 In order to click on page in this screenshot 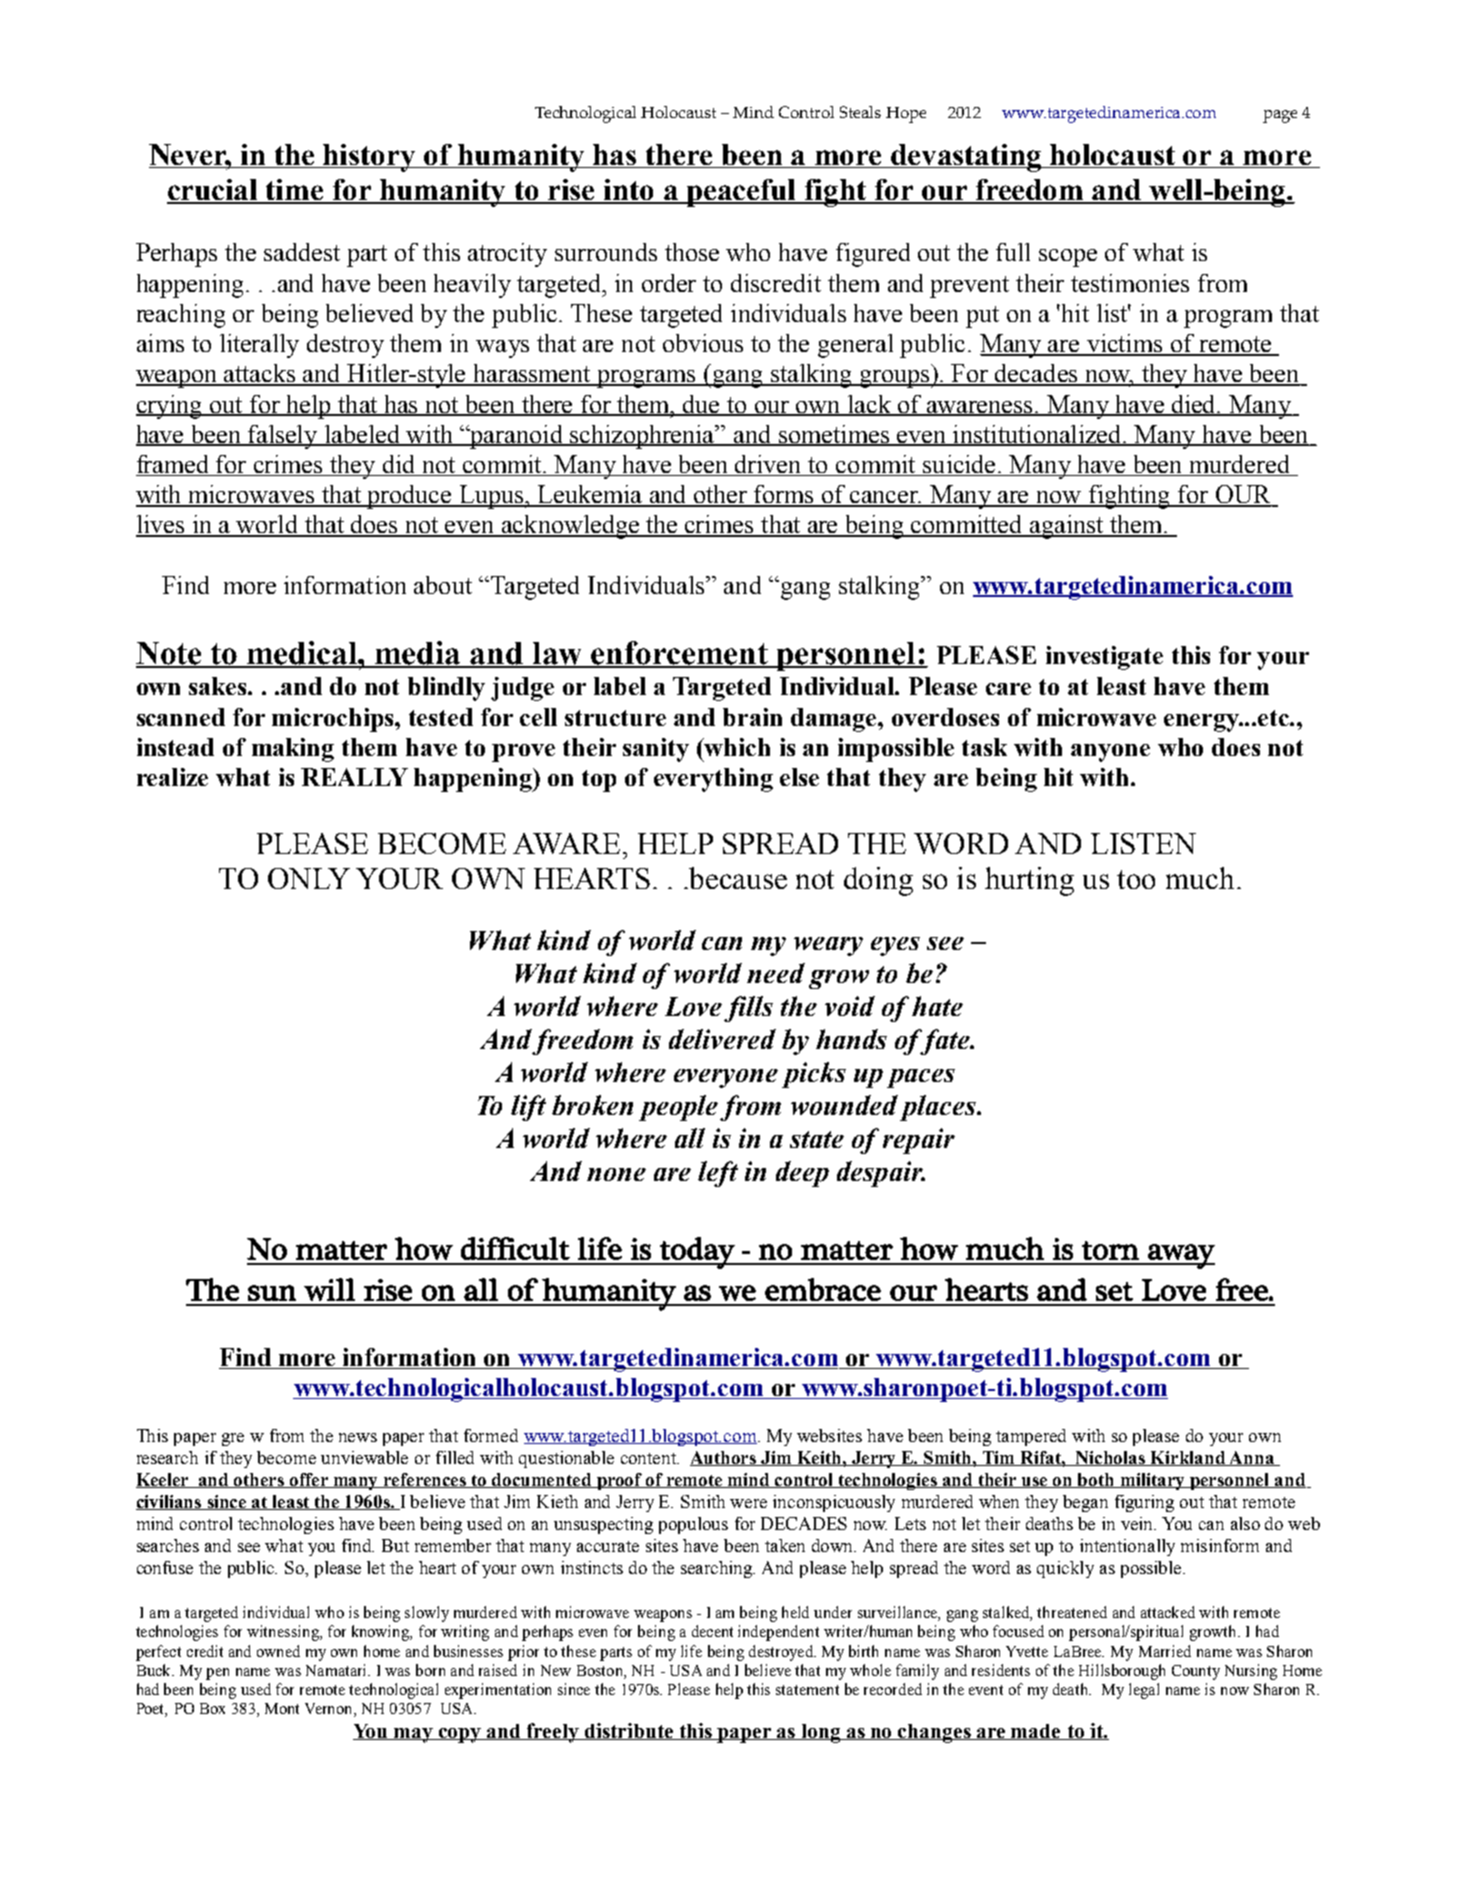, I will do `click(1280, 116)`.
